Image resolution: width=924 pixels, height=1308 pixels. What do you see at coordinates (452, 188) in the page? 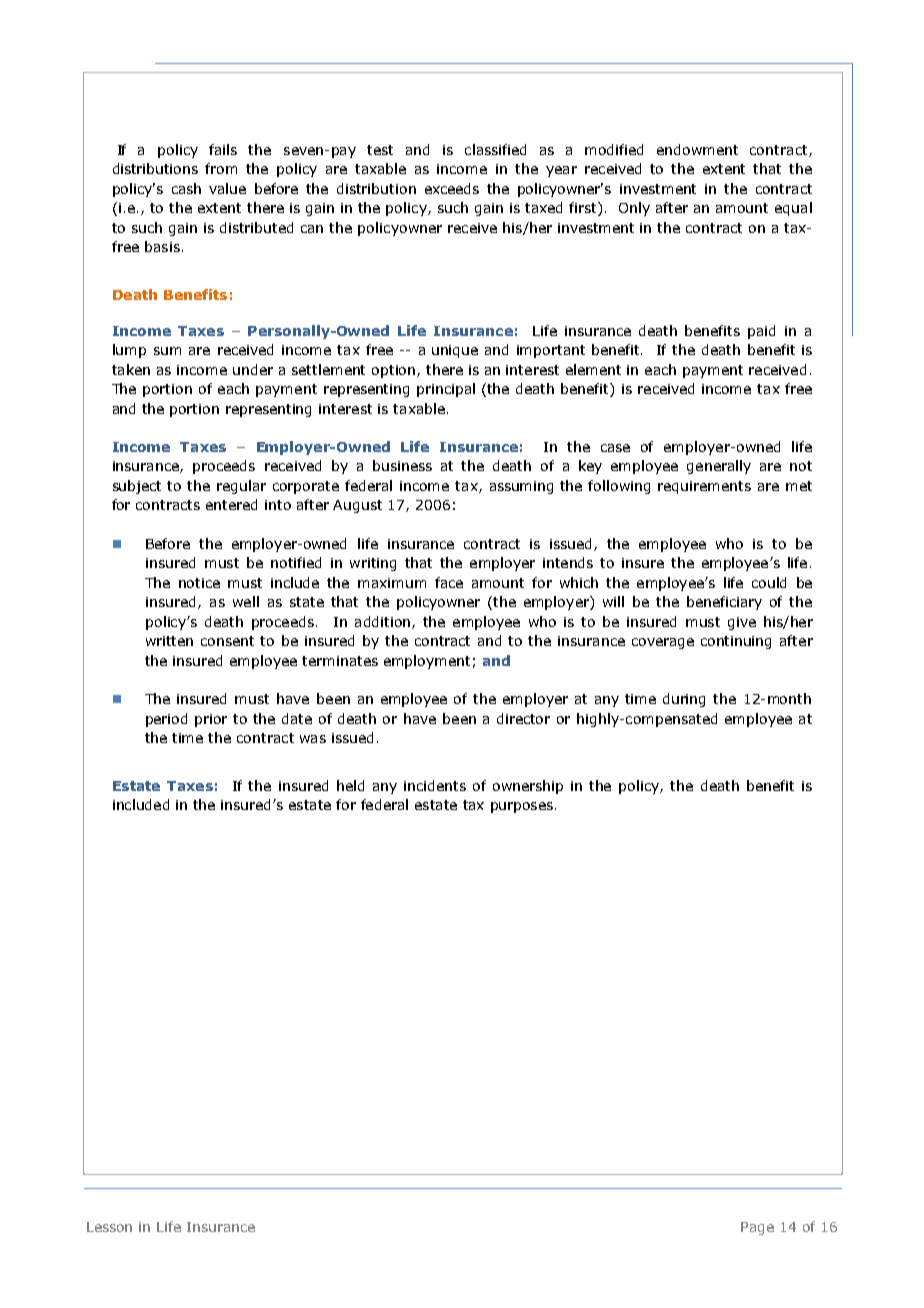
I see `exceeds` at bounding box center [452, 188].
